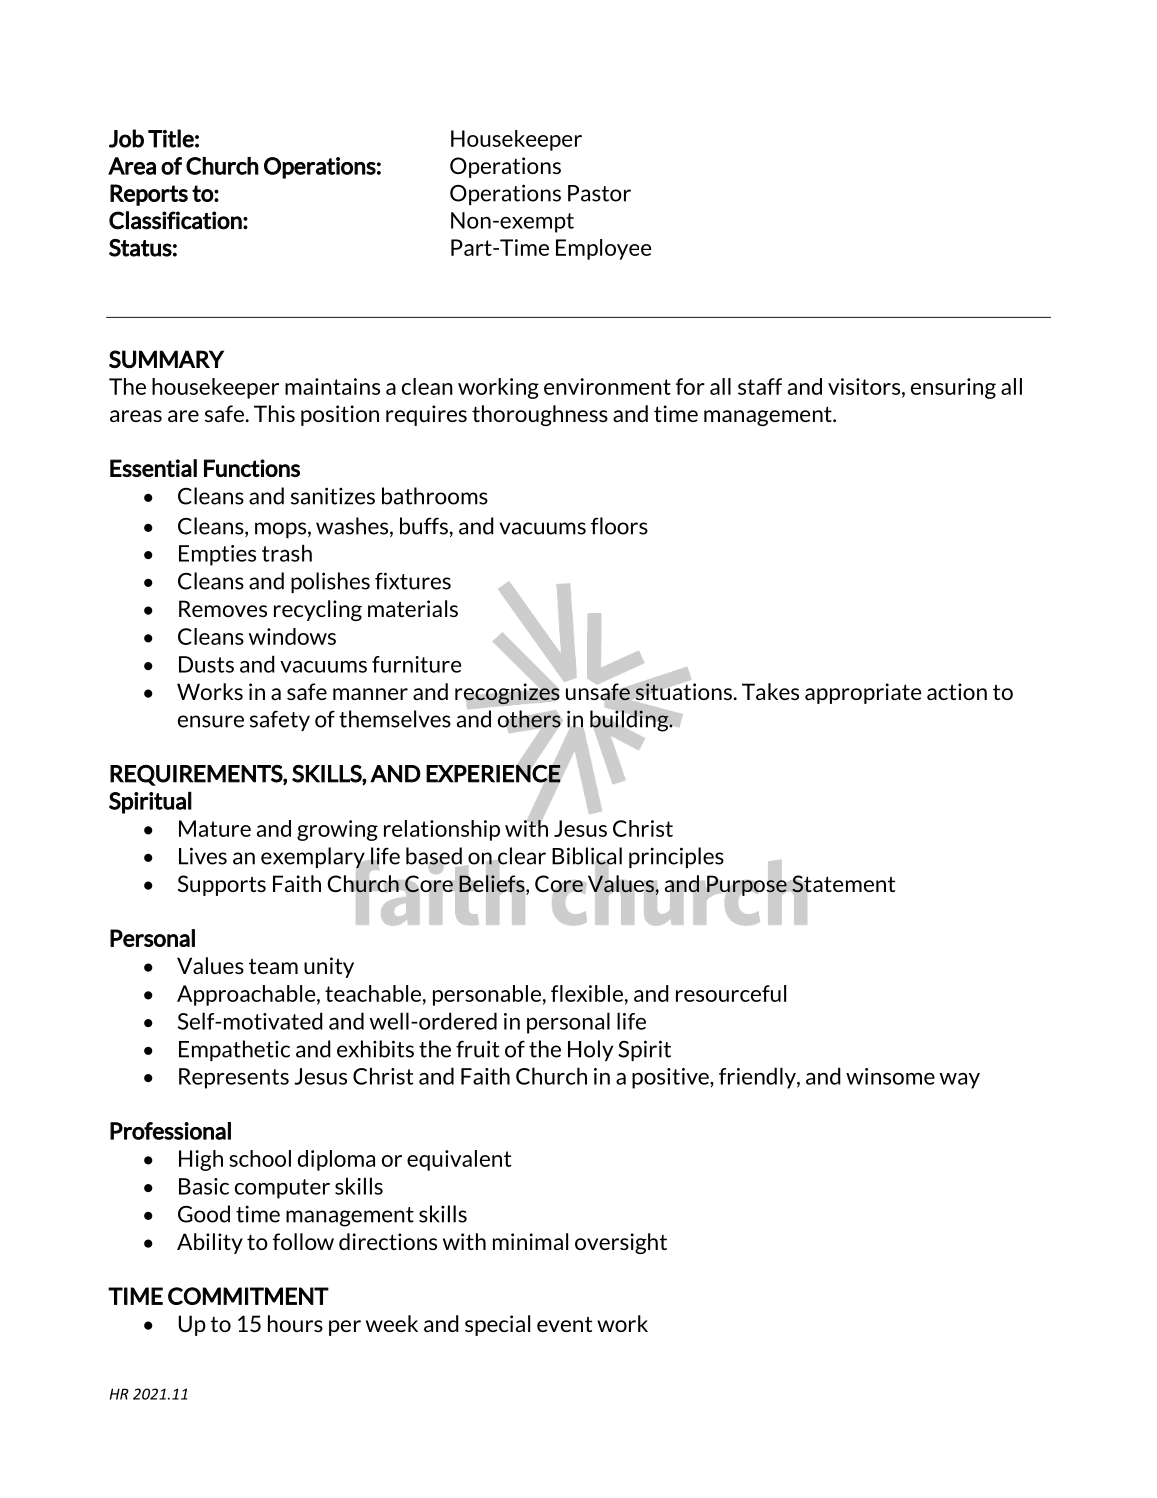 The width and height of the screenshot is (1157, 1498). I want to click on Pastor, so click(599, 193).
